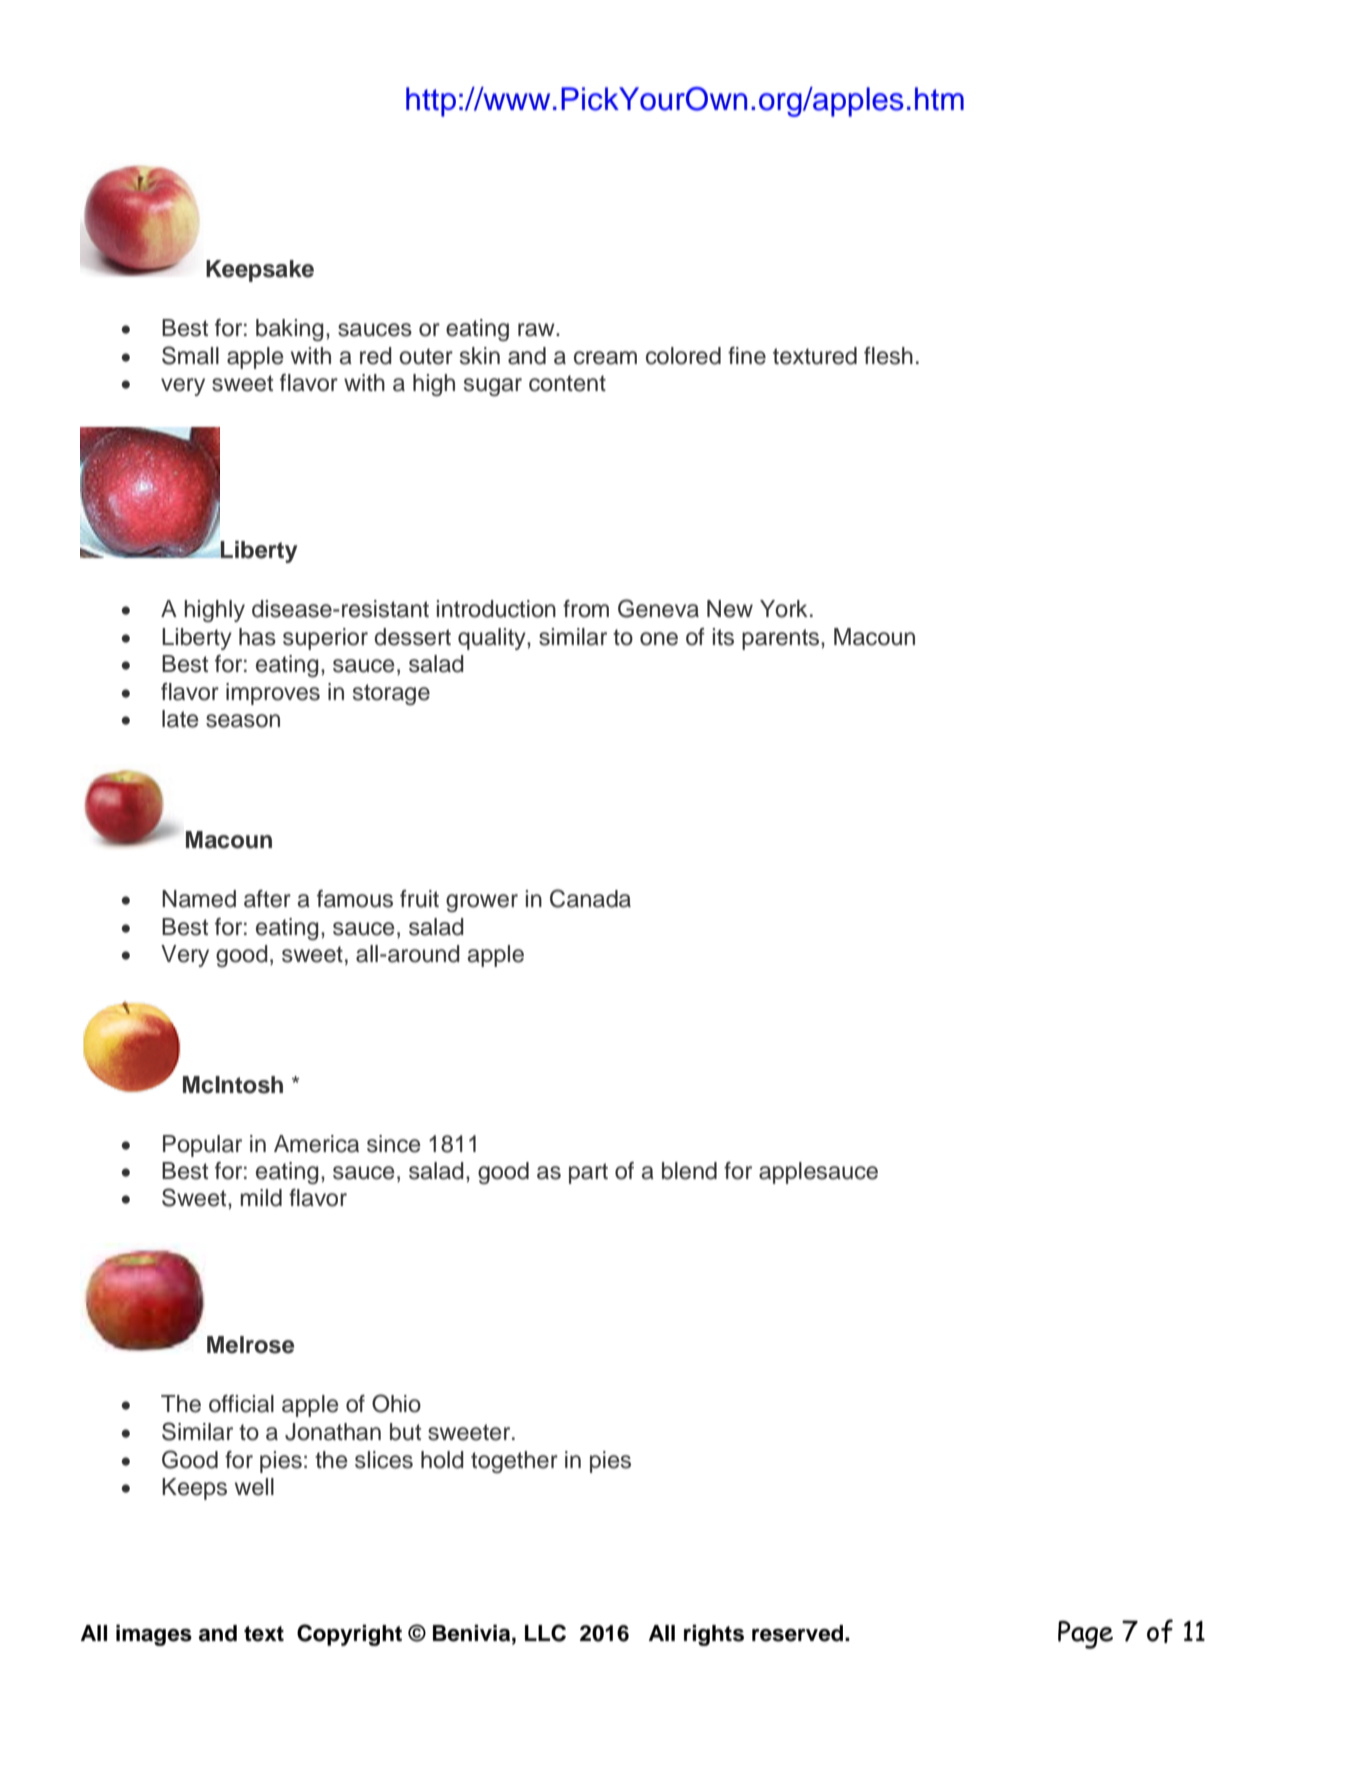 Image resolution: width=1370 pixels, height=1773 pixels. I want to click on has, so click(257, 637).
